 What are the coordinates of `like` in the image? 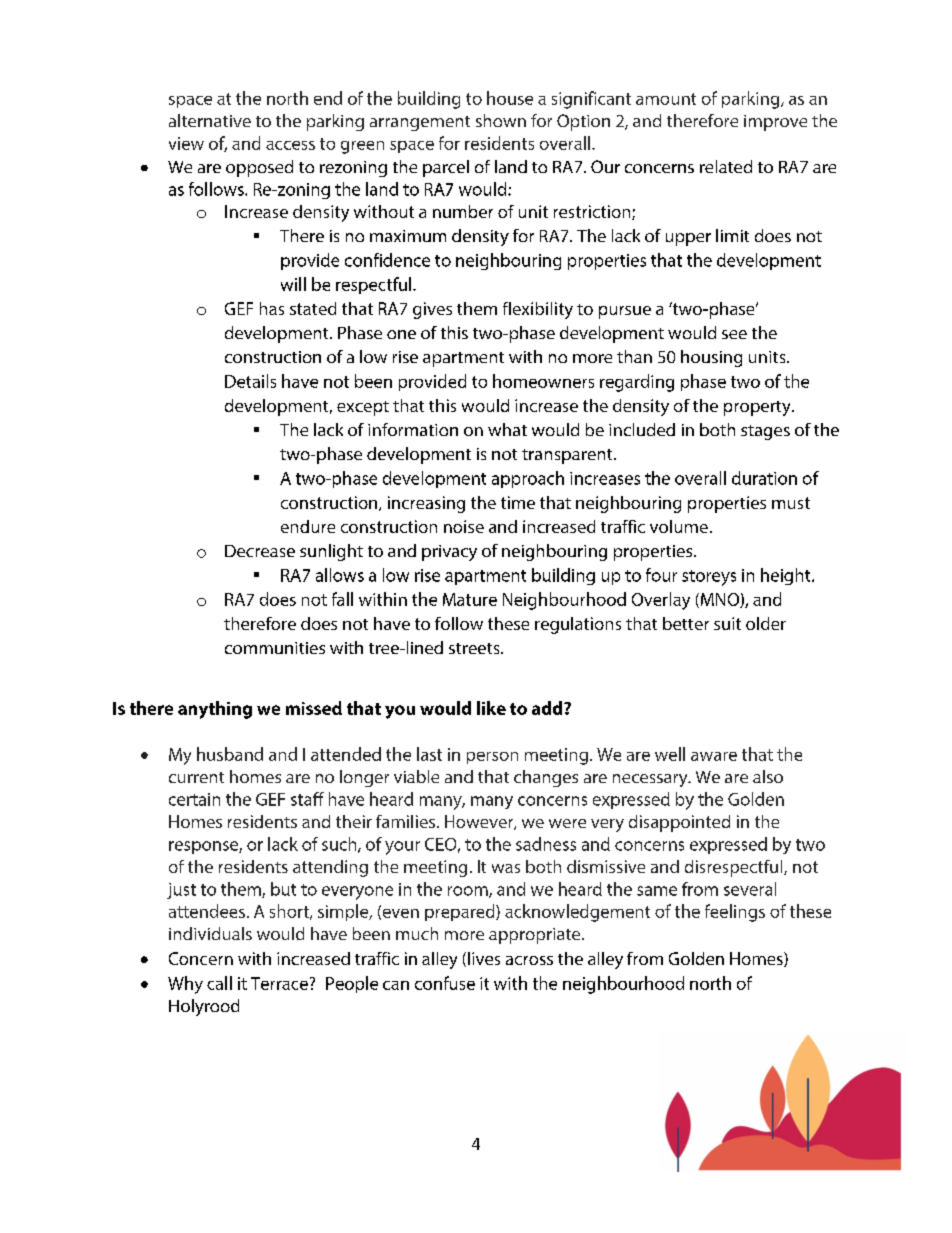 It's located at (491, 708).
